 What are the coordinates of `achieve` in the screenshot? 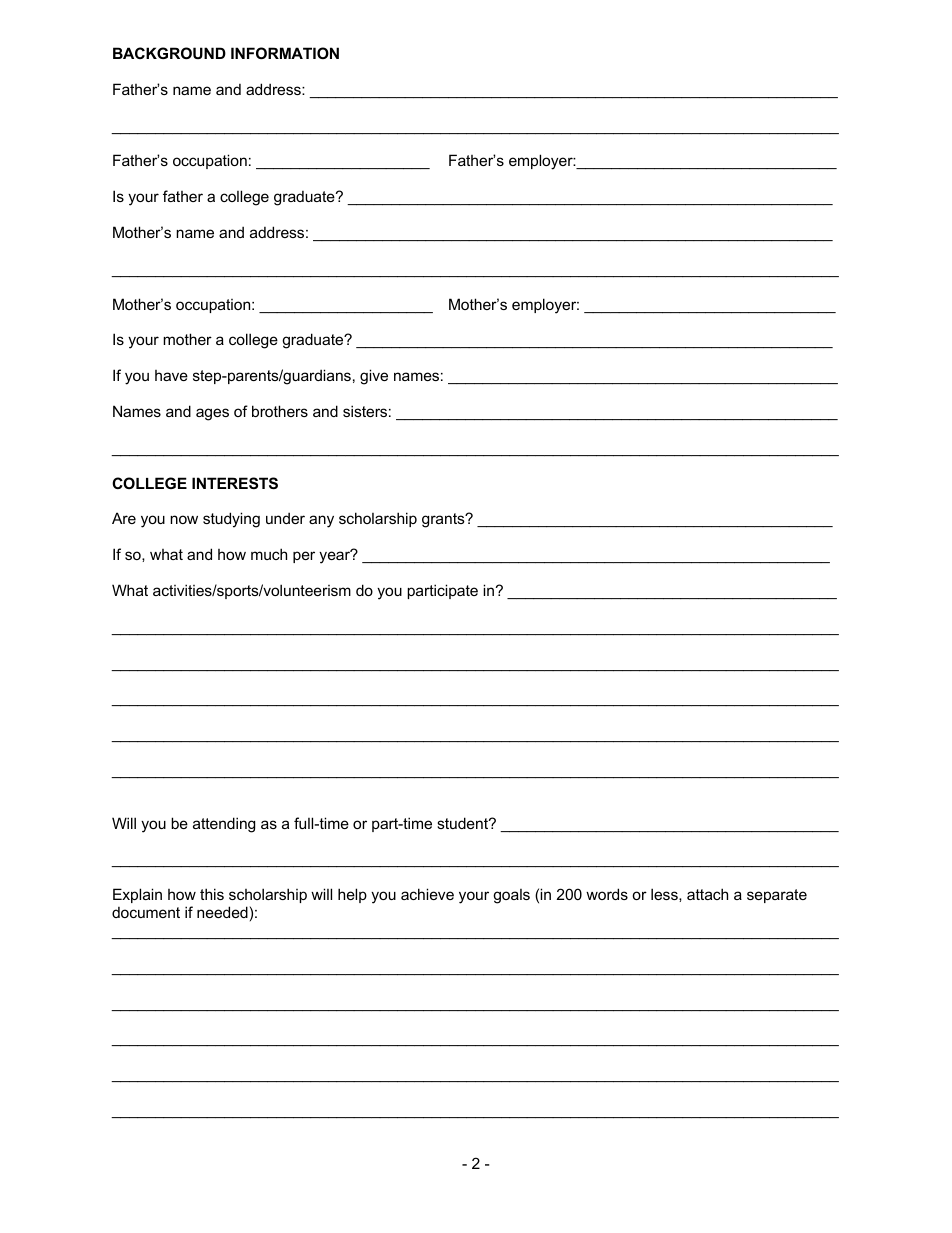 It's located at (427, 894).
